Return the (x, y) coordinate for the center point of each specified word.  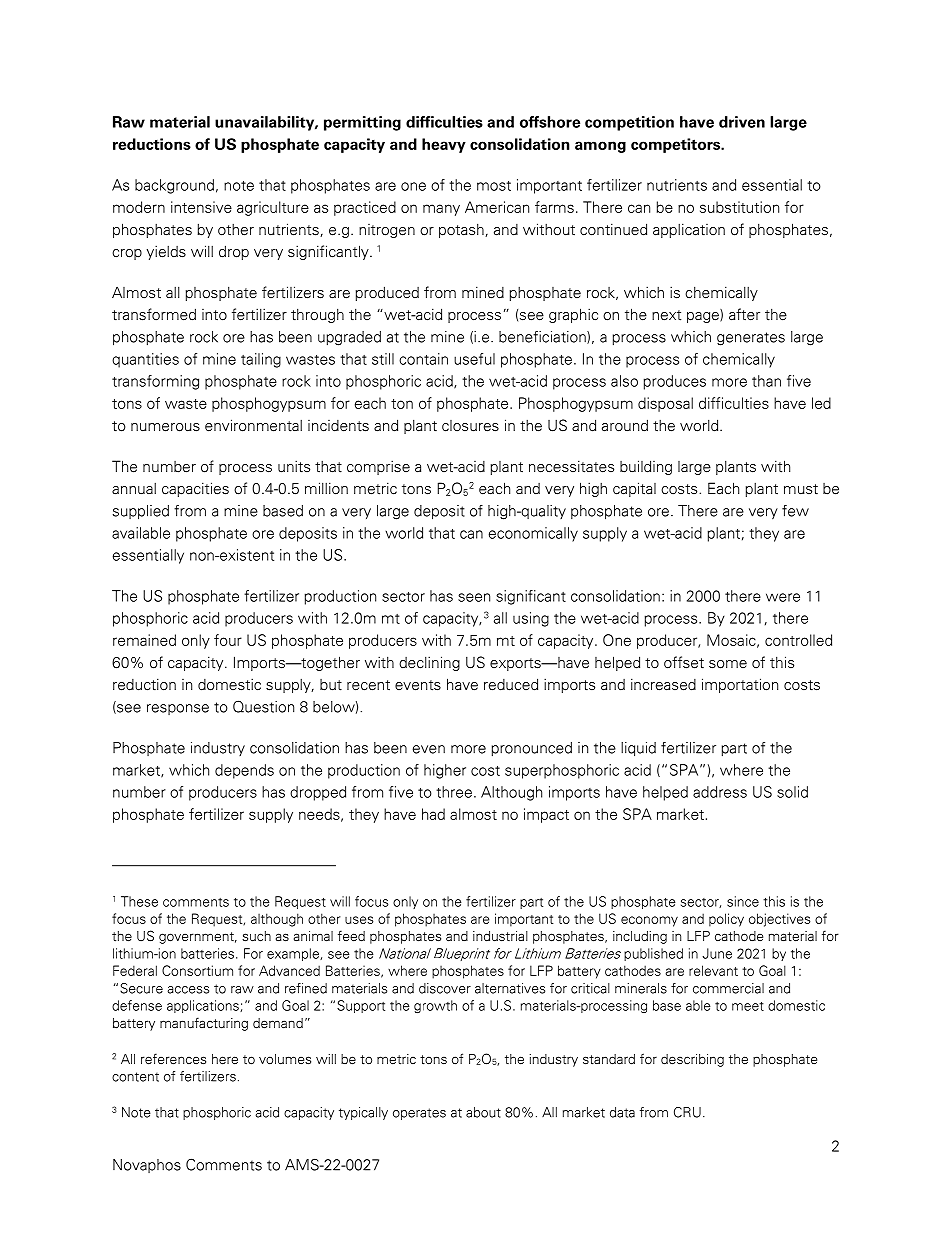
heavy (444, 145)
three (454, 792)
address (720, 792)
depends (244, 771)
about (483, 1112)
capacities (195, 489)
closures (470, 426)
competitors (676, 145)
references (173, 1059)
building (646, 467)
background (174, 186)
